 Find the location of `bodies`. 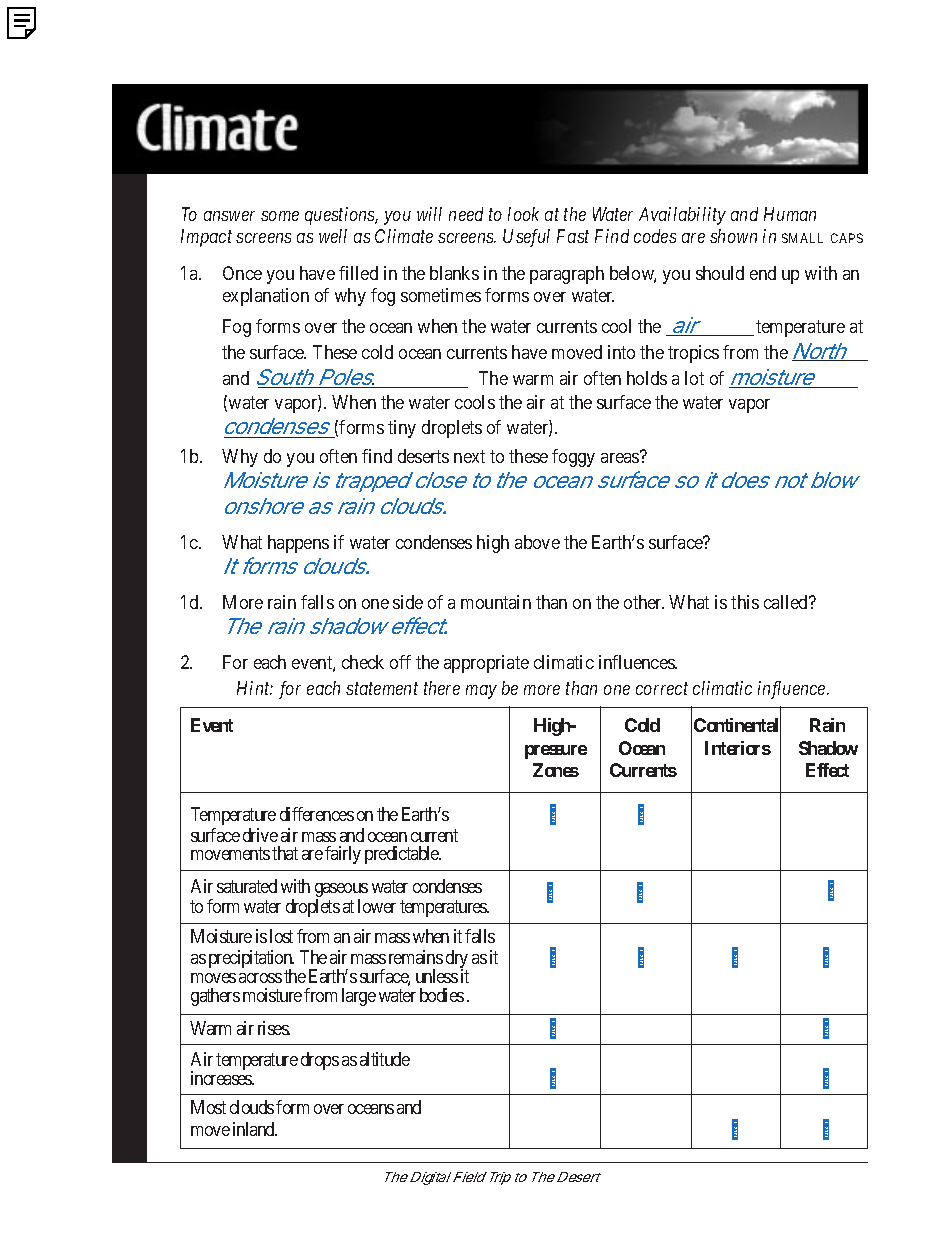

bodies is located at coordinates (442, 995).
